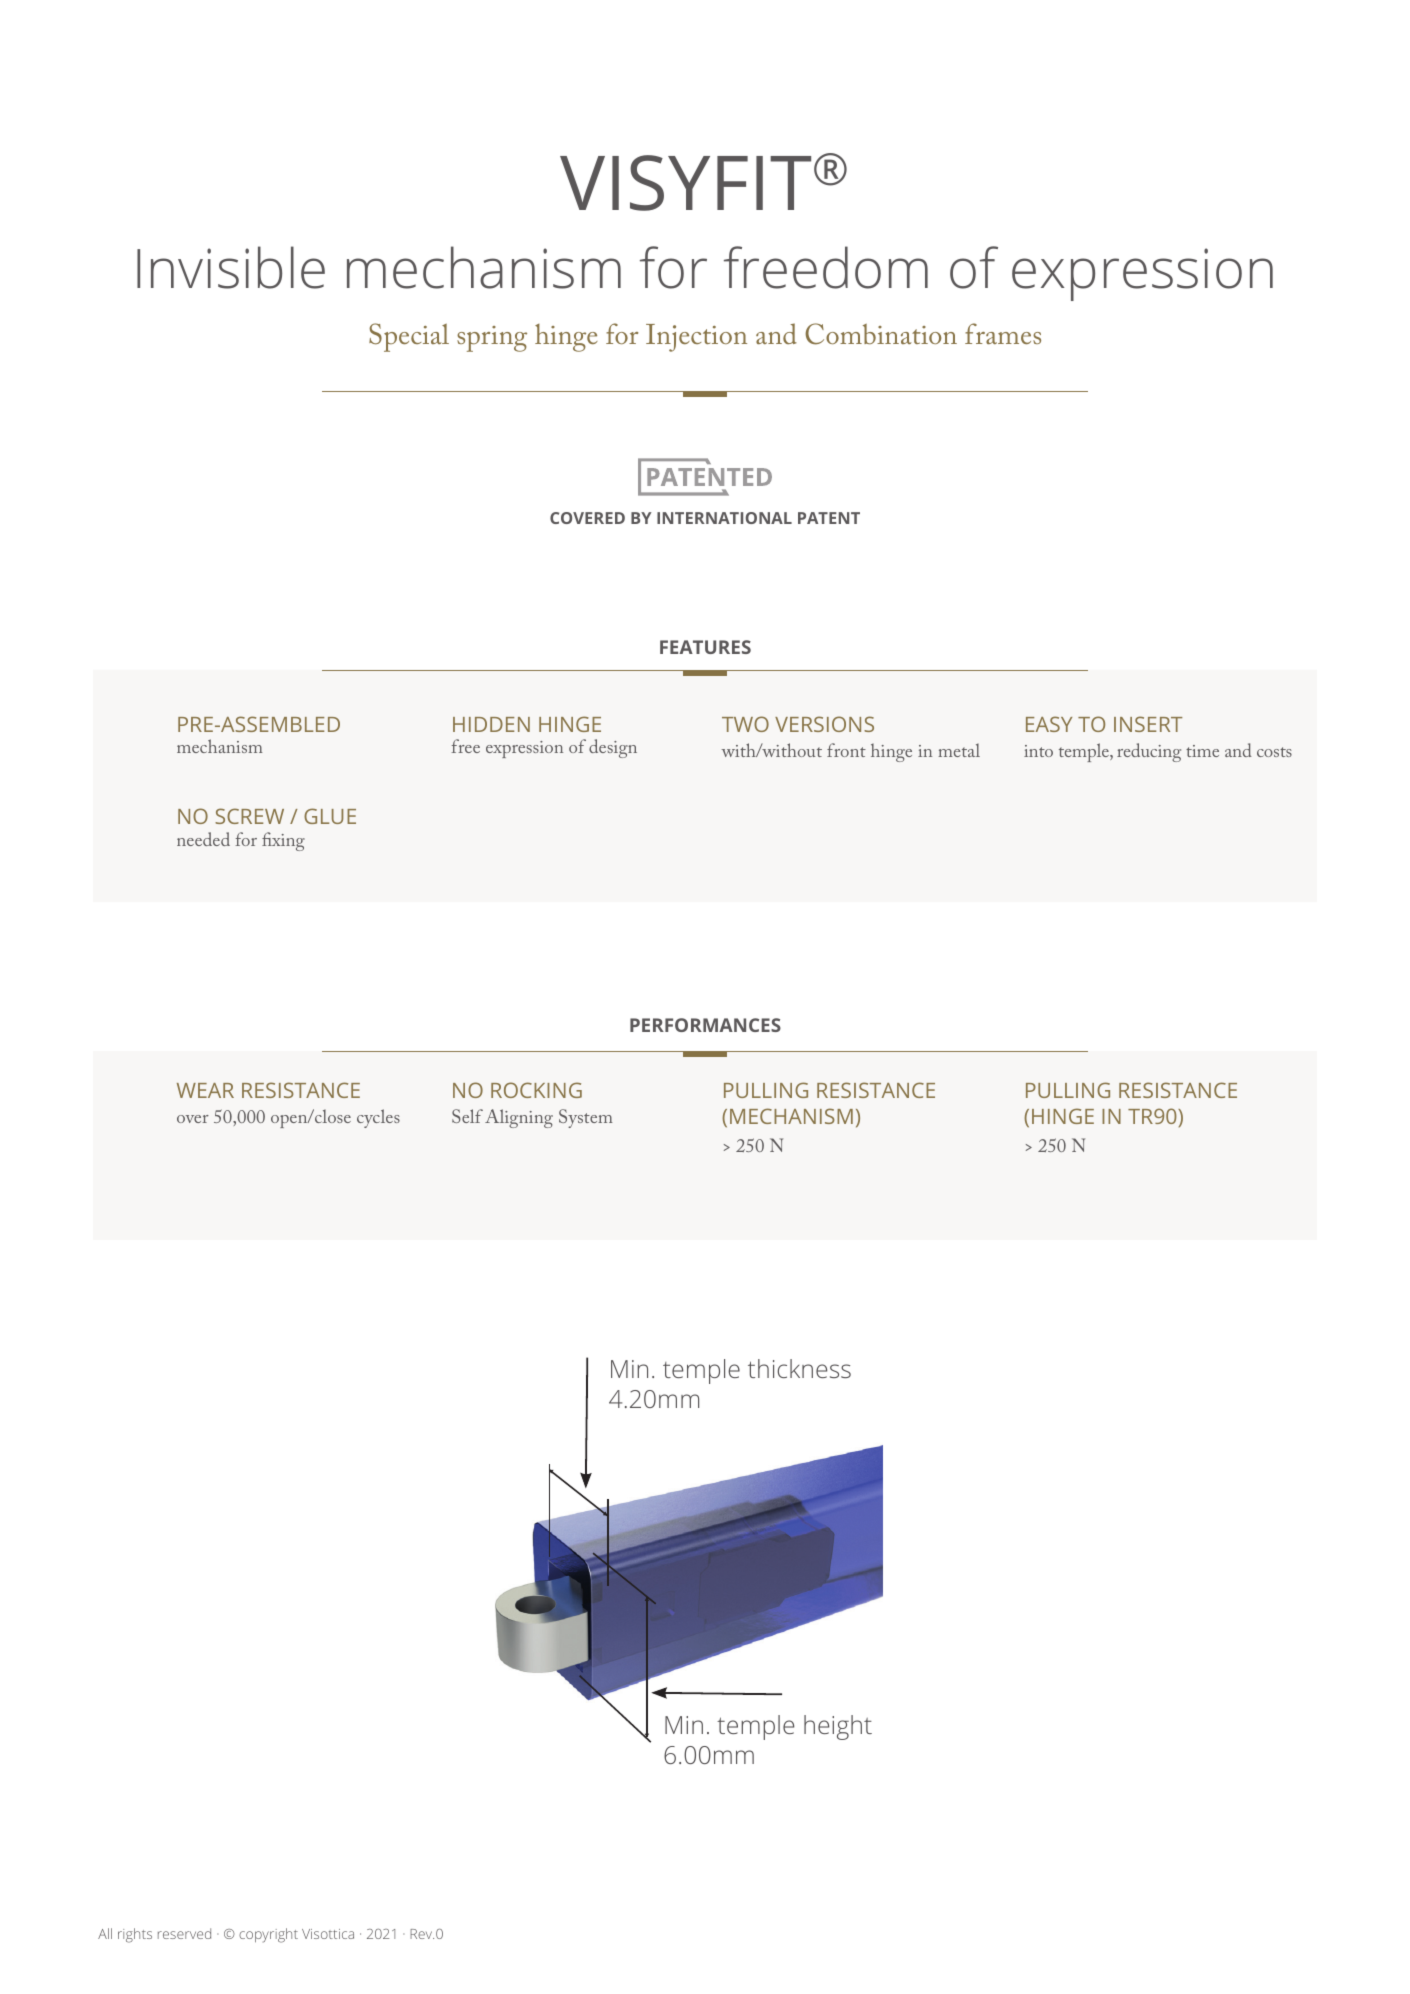 The height and width of the screenshot is (1994, 1410). I want to click on SCREW, so click(249, 816).
